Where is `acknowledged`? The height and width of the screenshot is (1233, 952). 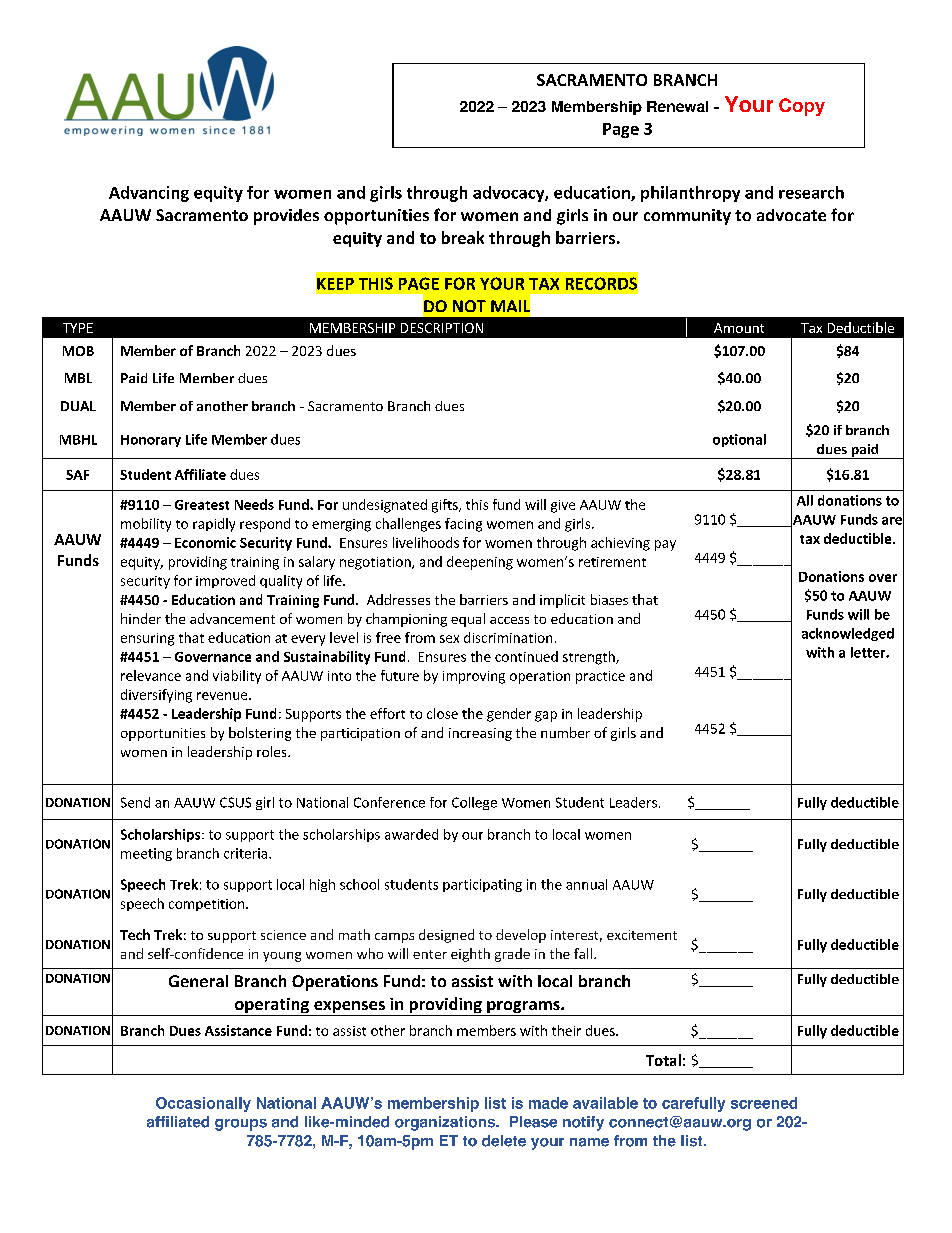
acknowledged is located at coordinates (848, 634).
